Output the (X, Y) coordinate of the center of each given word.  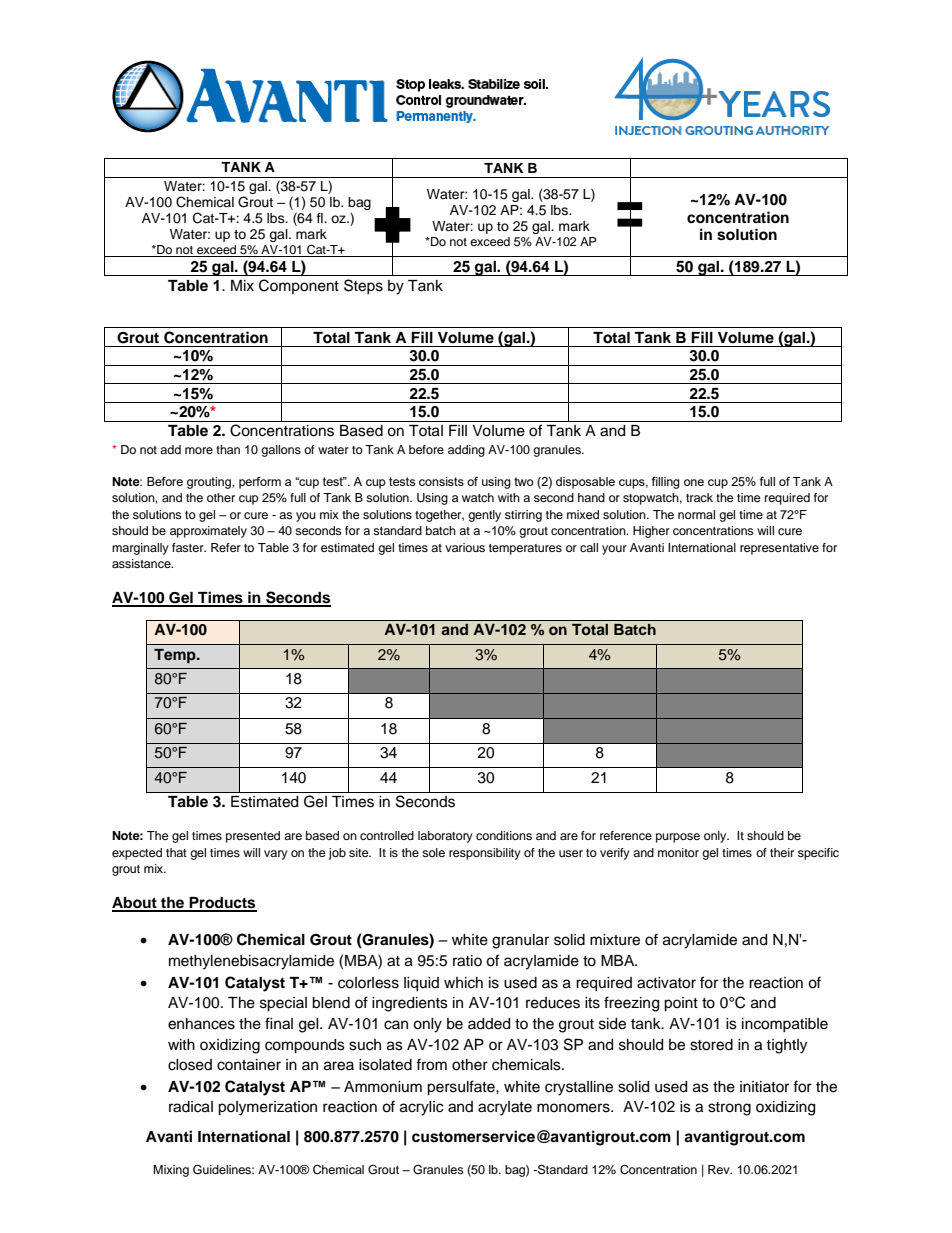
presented (253, 837)
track (699, 497)
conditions (504, 835)
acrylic (421, 1108)
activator (666, 983)
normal (696, 514)
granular (520, 941)
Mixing (171, 1171)
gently (484, 516)
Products (222, 904)
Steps (363, 286)
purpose (678, 838)
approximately (208, 532)
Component (299, 286)
